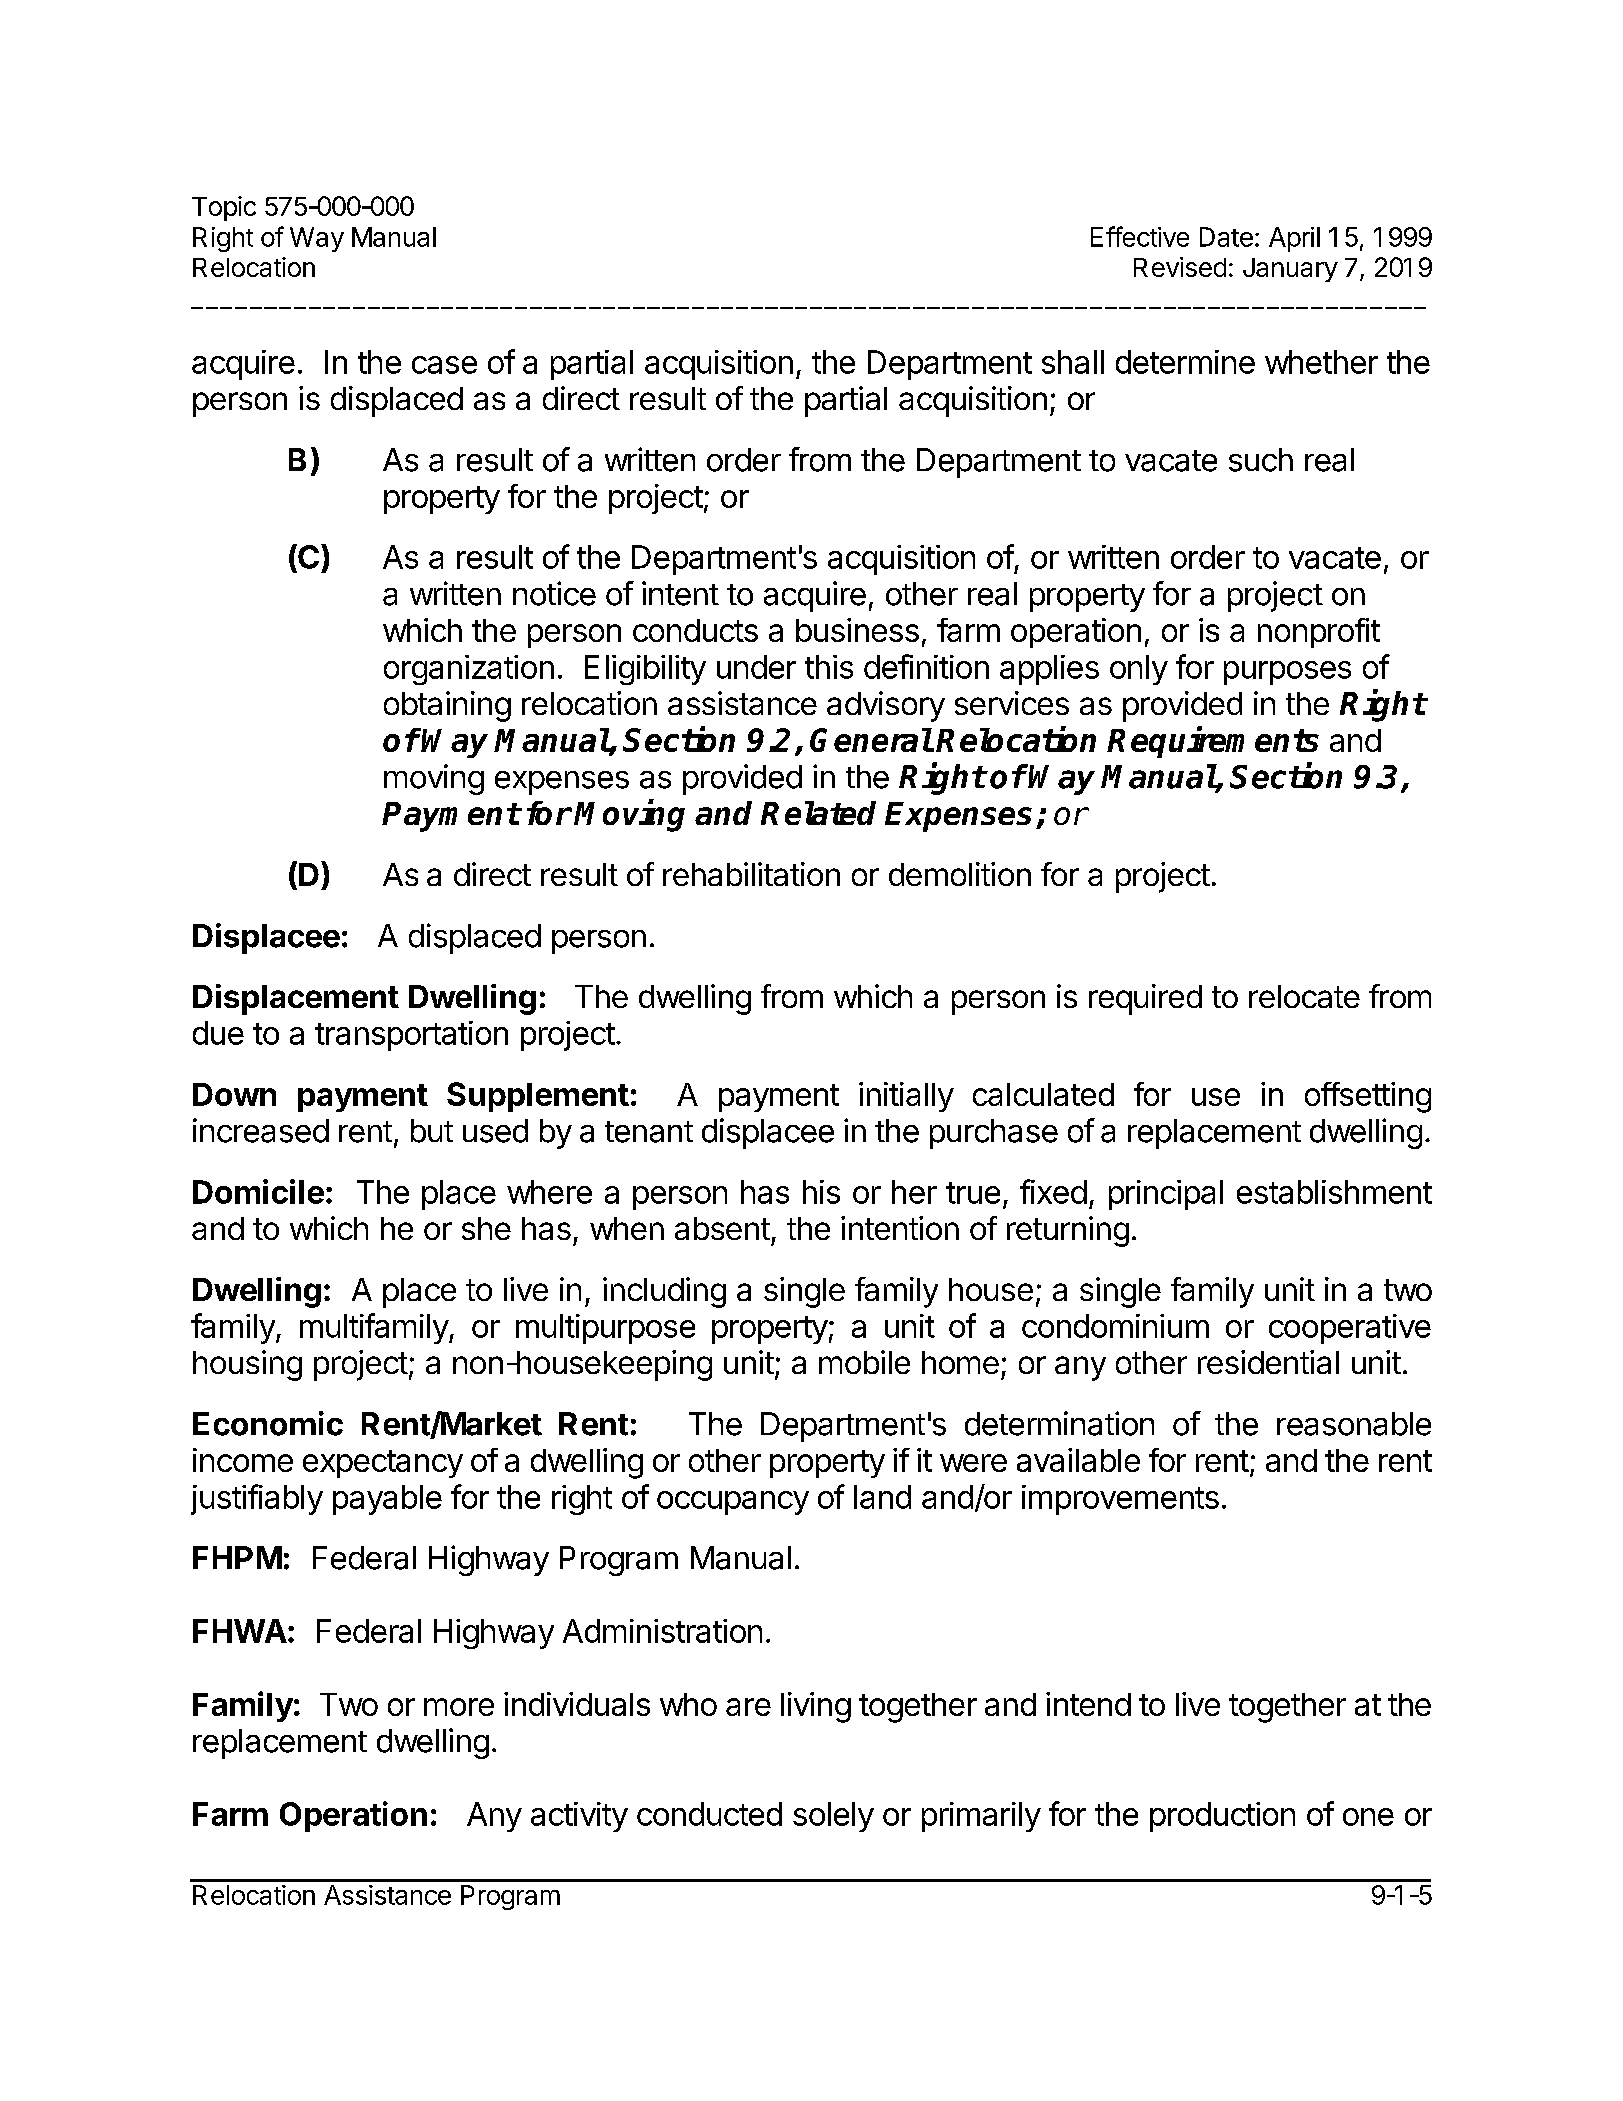  What do you see at coordinates (833, 1817) in the screenshot?
I see `solely` at bounding box center [833, 1817].
